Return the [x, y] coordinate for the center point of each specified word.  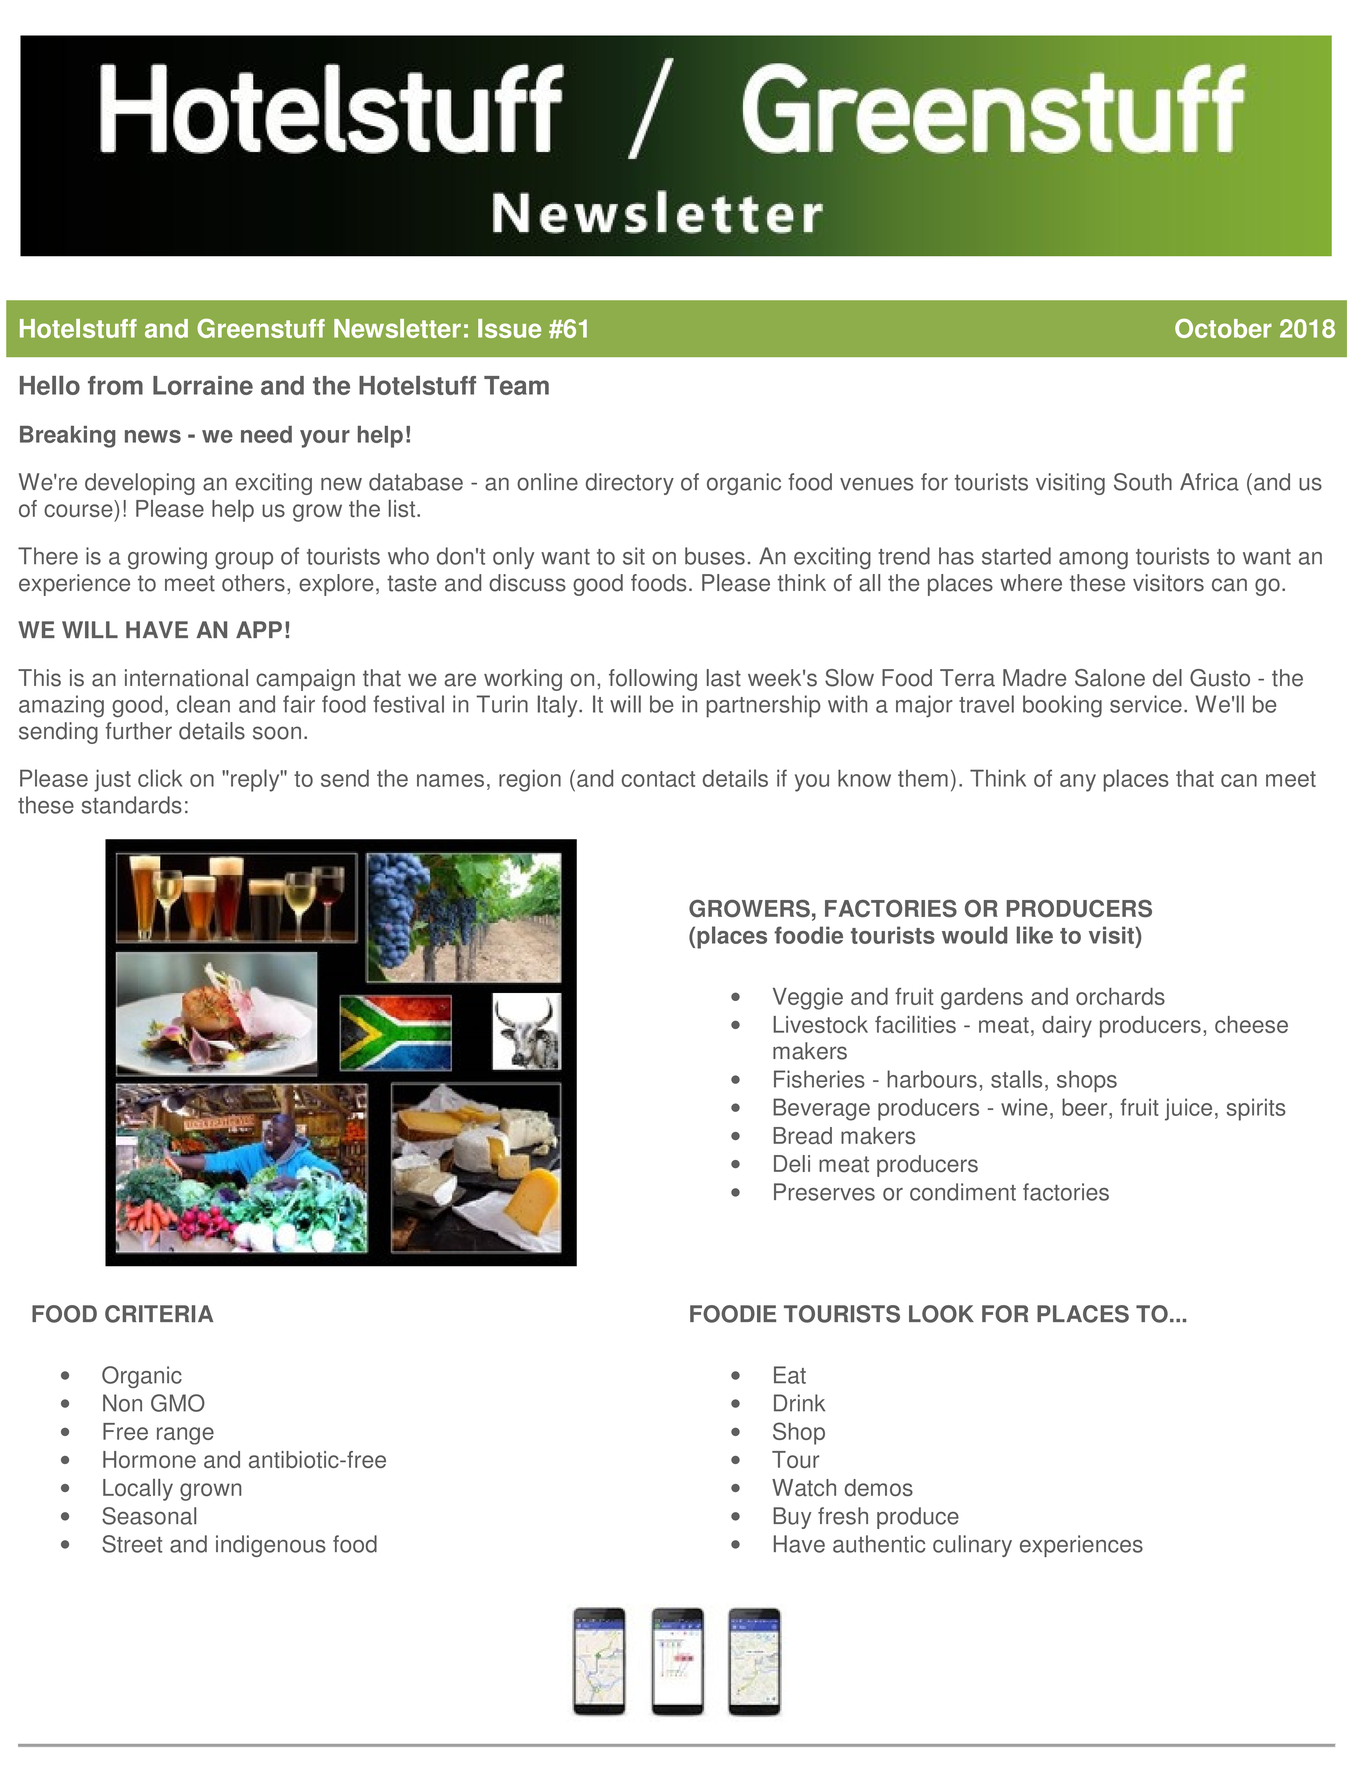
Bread [802, 1135]
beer [1086, 1107]
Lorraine [203, 385]
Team [516, 385]
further [139, 731]
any [1078, 783]
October [1223, 328]
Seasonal [149, 1516]
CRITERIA [159, 1314]
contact [658, 779]
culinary [972, 1546]
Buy [792, 1518]
